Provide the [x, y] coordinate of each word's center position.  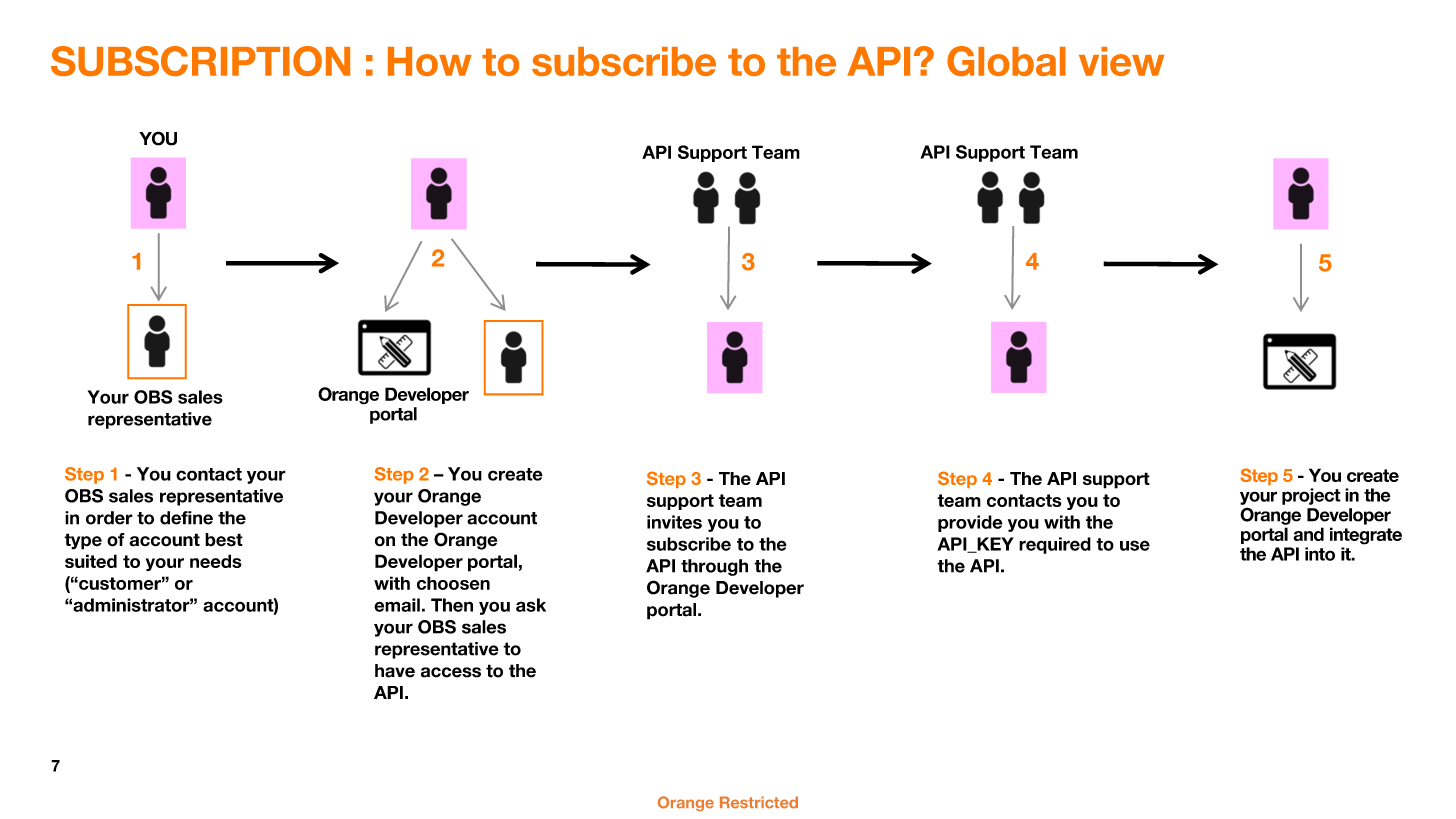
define [186, 518]
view [1121, 61]
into [1320, 554]
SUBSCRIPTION [200, 61]
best [224, 540]
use [1135, 545]
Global [1006, 61]
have [395, 671]
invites [674, 522]
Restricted [759, 802]
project [1311, 496]
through [714, 567]
